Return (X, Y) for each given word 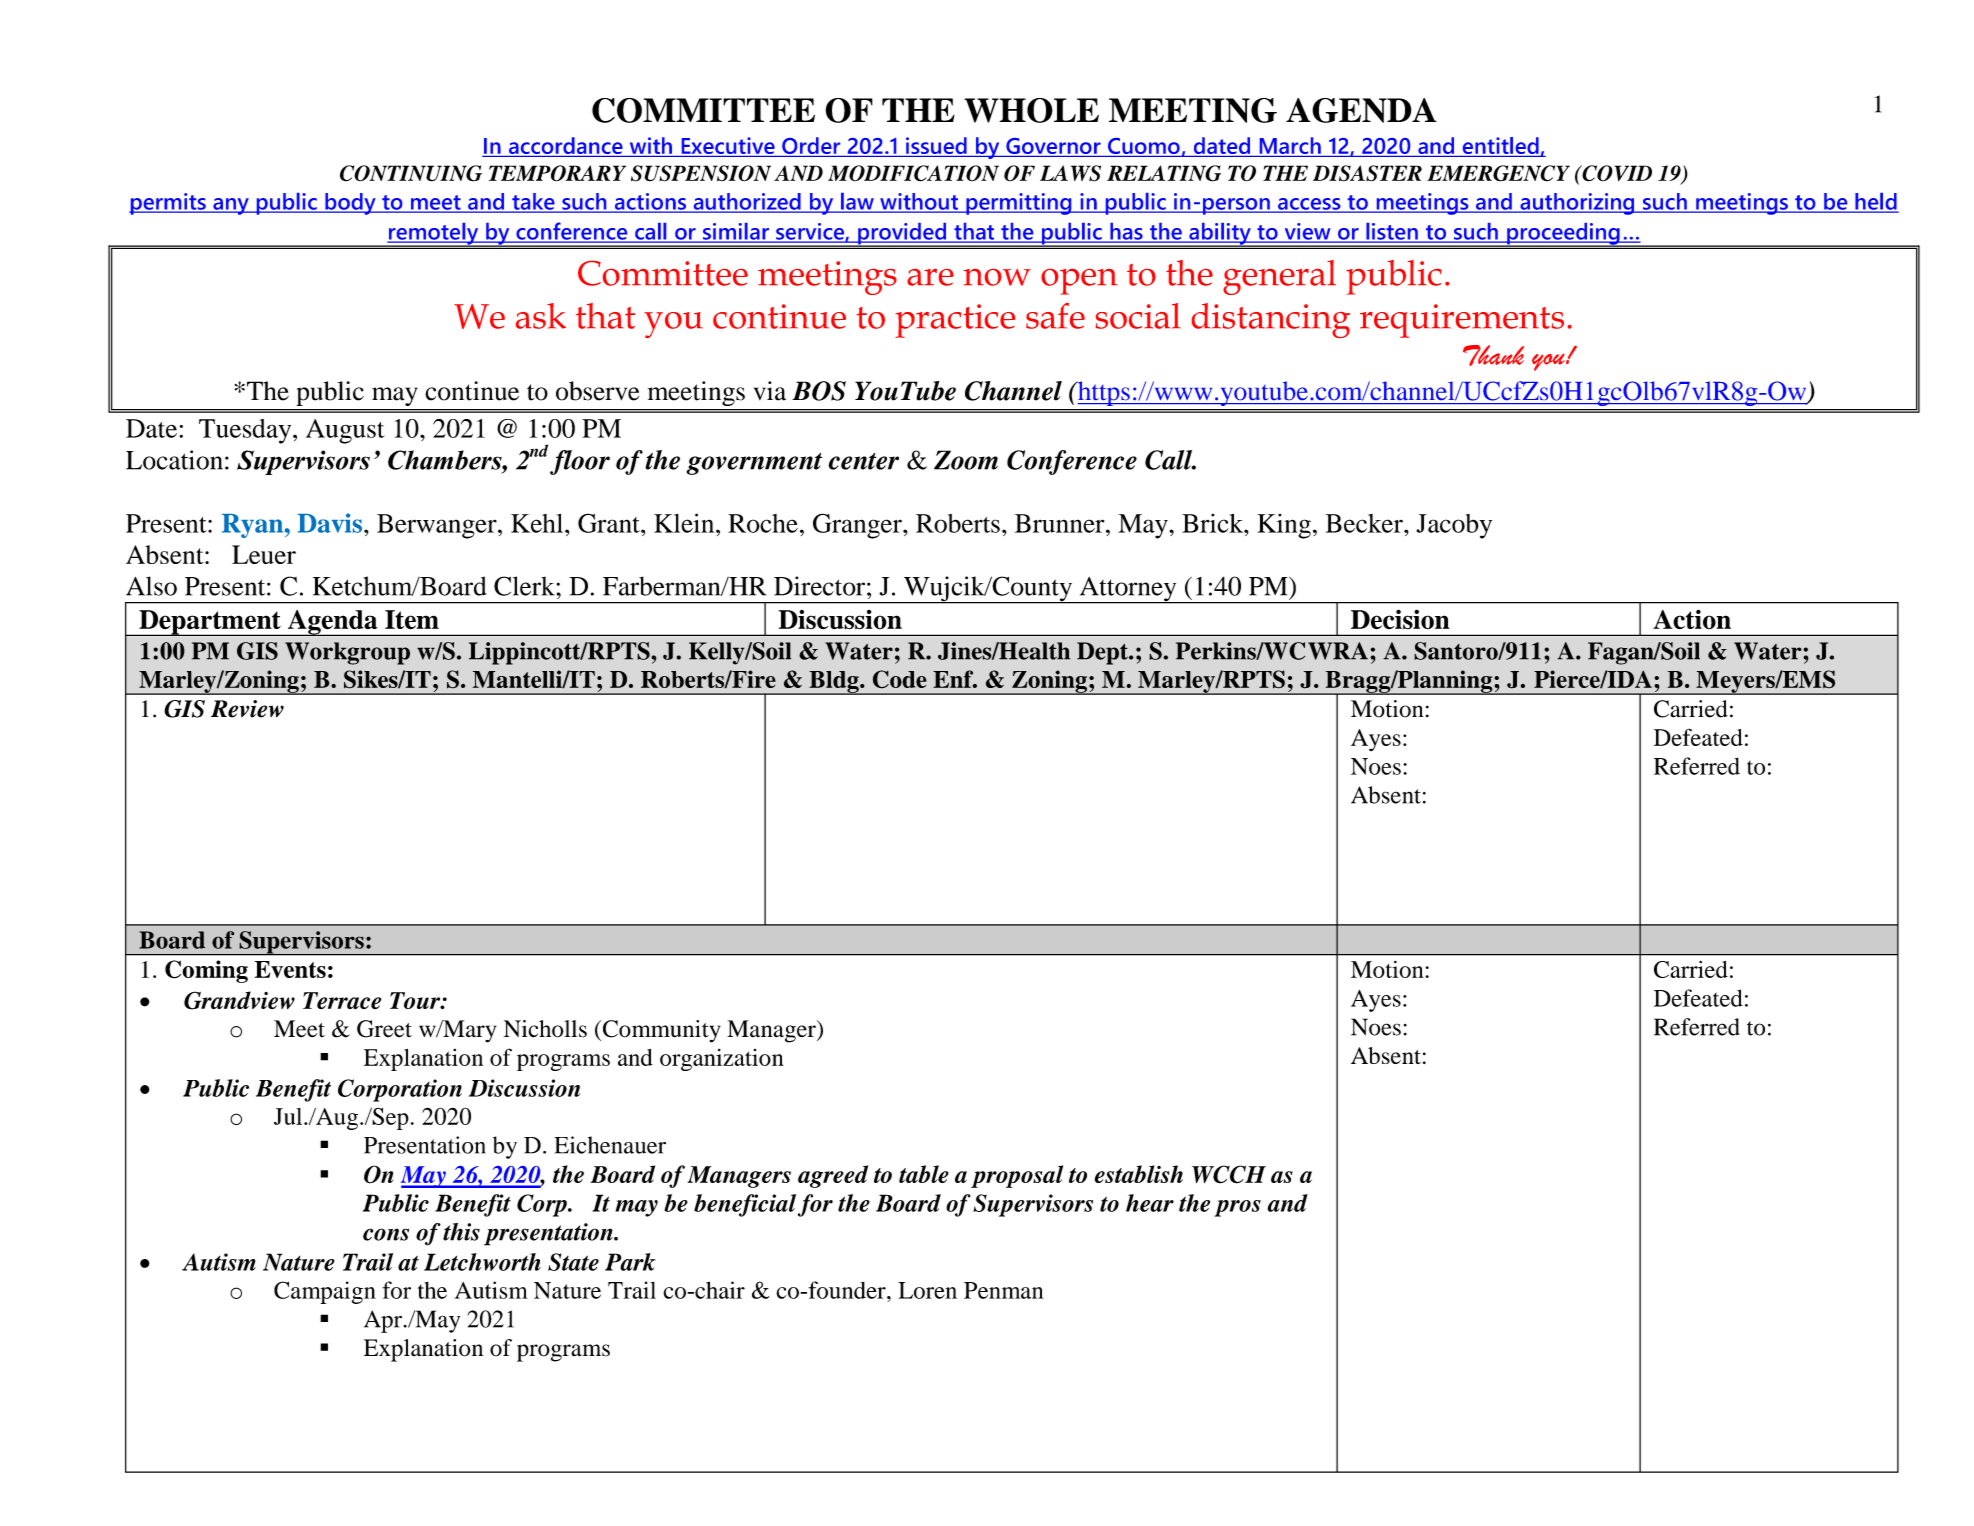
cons (386, 1234)
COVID (1616, 173)
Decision (1400, 619)
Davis (330, 523)
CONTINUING (411, 173)
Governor (1053, 147)
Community (660, 1031)
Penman (1003, 1290)
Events (290, 969)
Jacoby (1454, 526)
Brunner (1061, 523)
